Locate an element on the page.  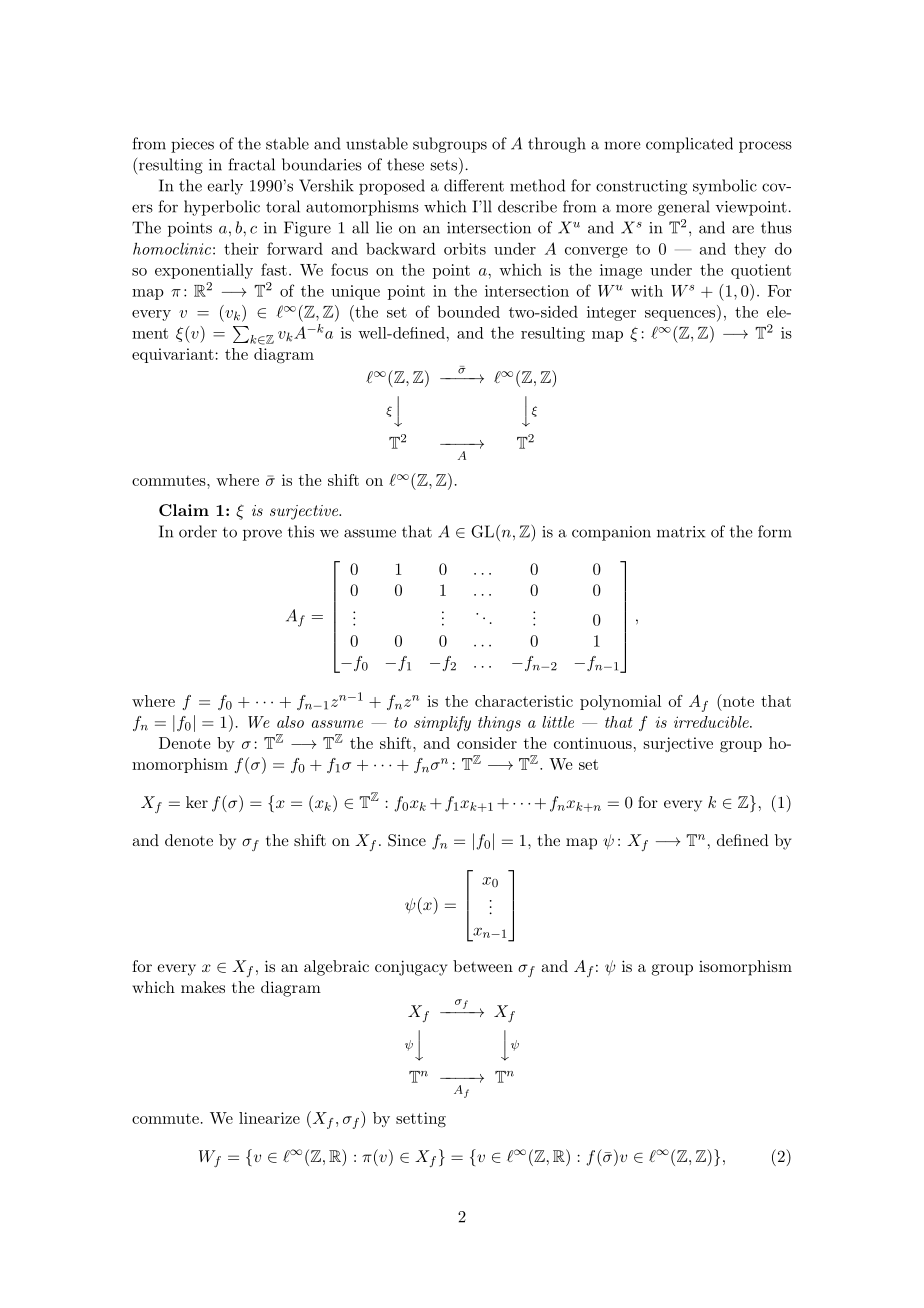
different is located at coordinates (474, 185).
